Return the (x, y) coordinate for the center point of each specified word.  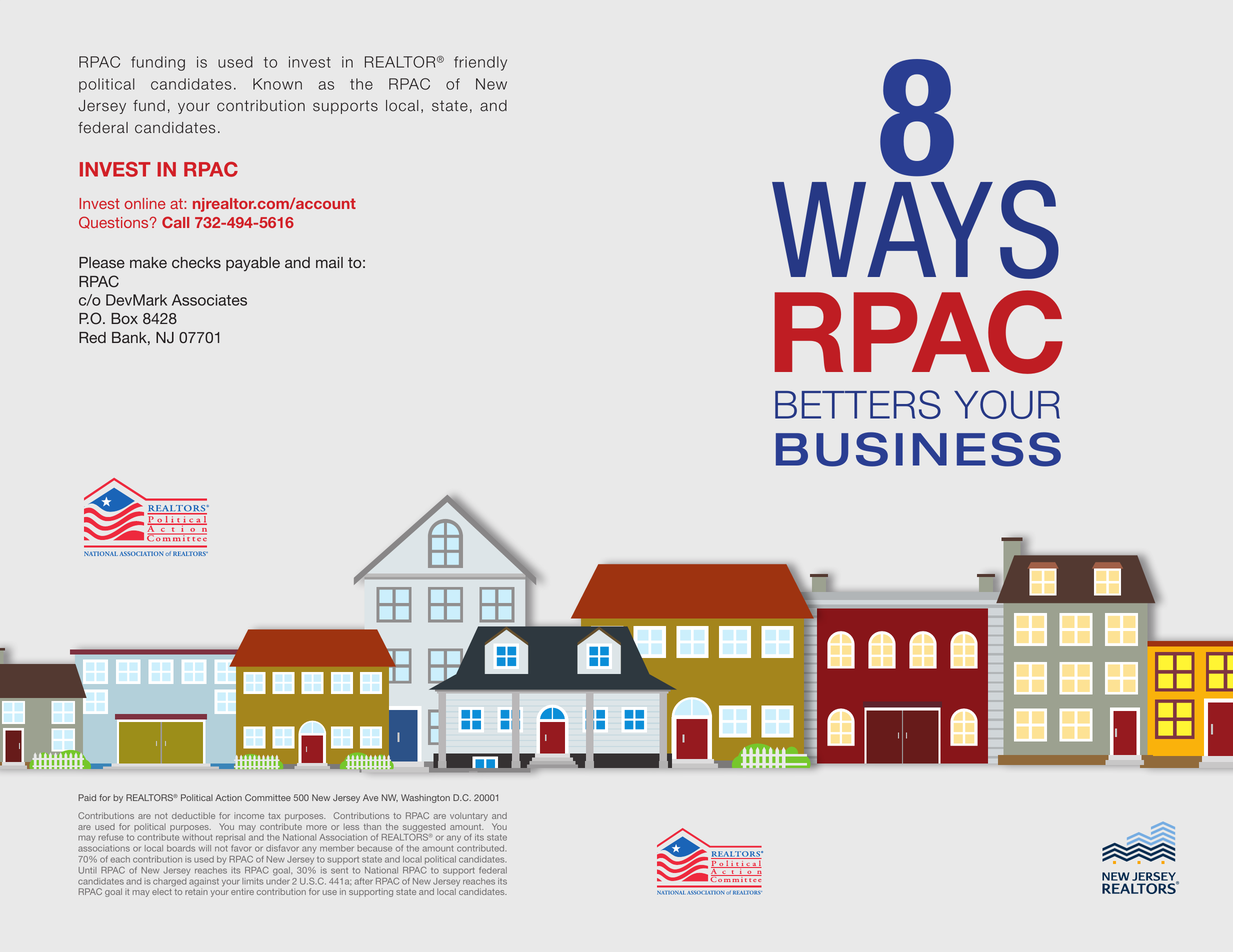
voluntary (469, 817)
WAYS (915, 229)
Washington (425, 798)
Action (228, 797)
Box (124, 318)
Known (277, 84)
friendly (480, 63)
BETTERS (858, 404)
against (204, 882)
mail (329, 262)
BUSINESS (918, 449)
